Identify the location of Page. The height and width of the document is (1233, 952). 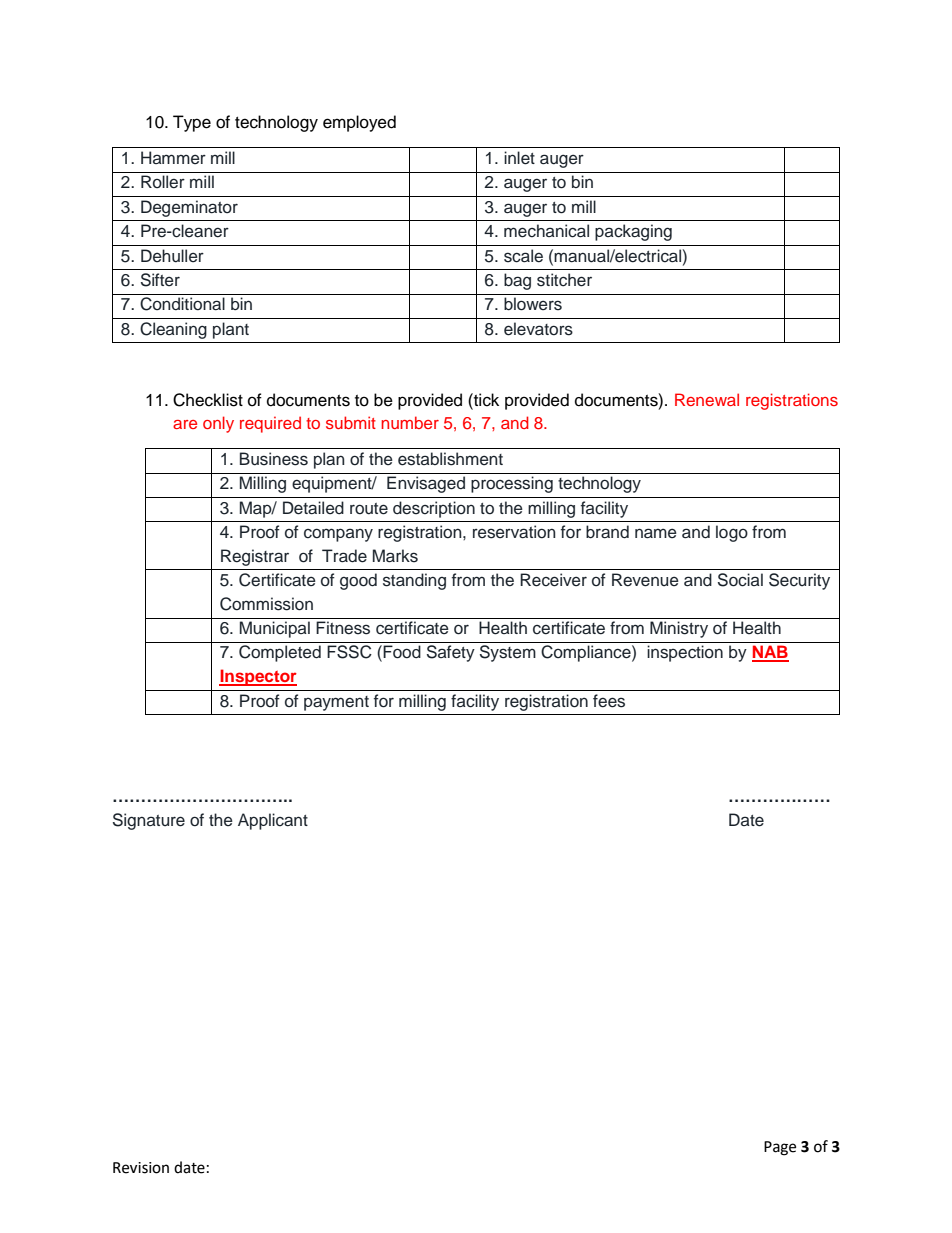
(780, 1148).
